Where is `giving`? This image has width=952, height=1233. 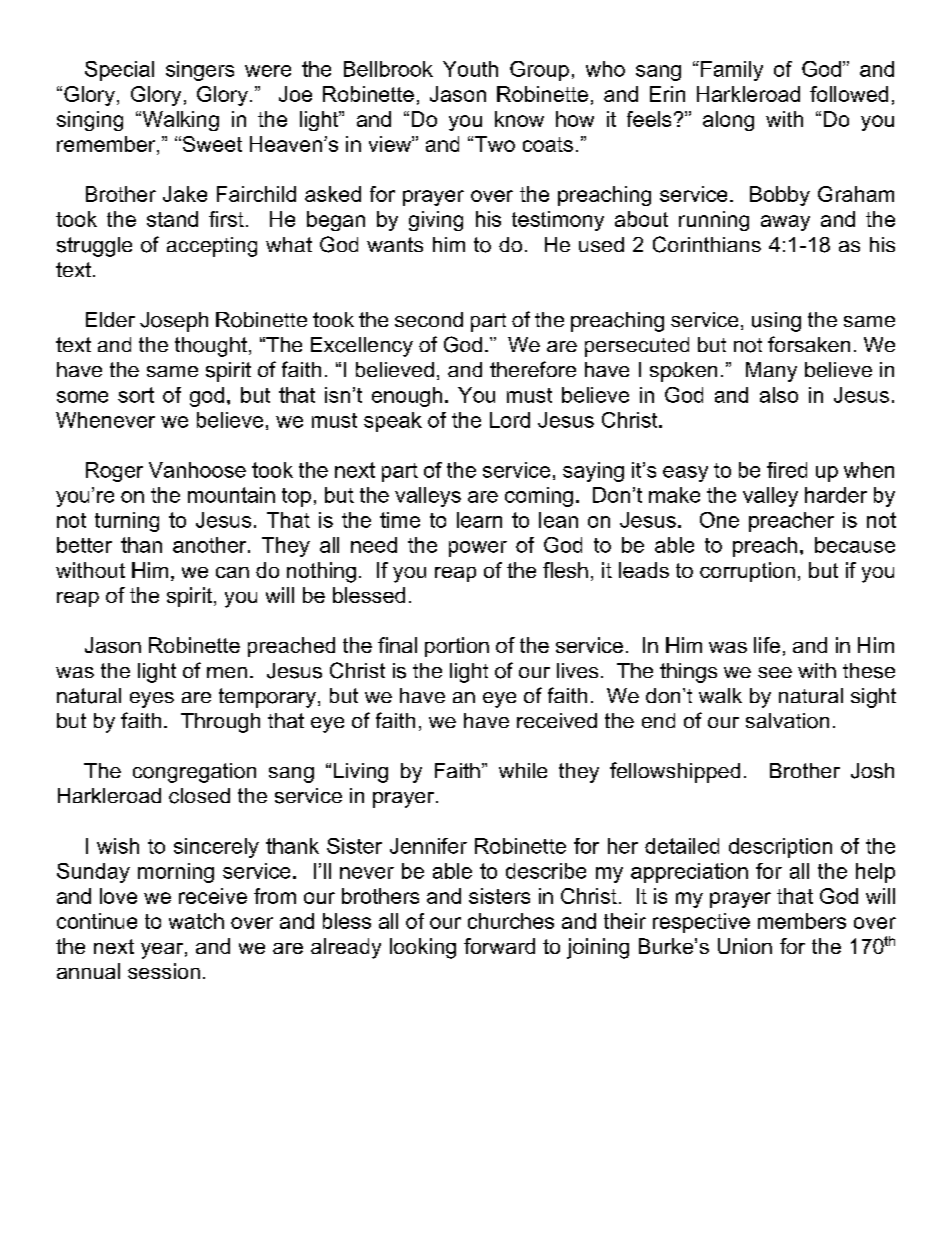 giving is located at coordinates (436, 221).
